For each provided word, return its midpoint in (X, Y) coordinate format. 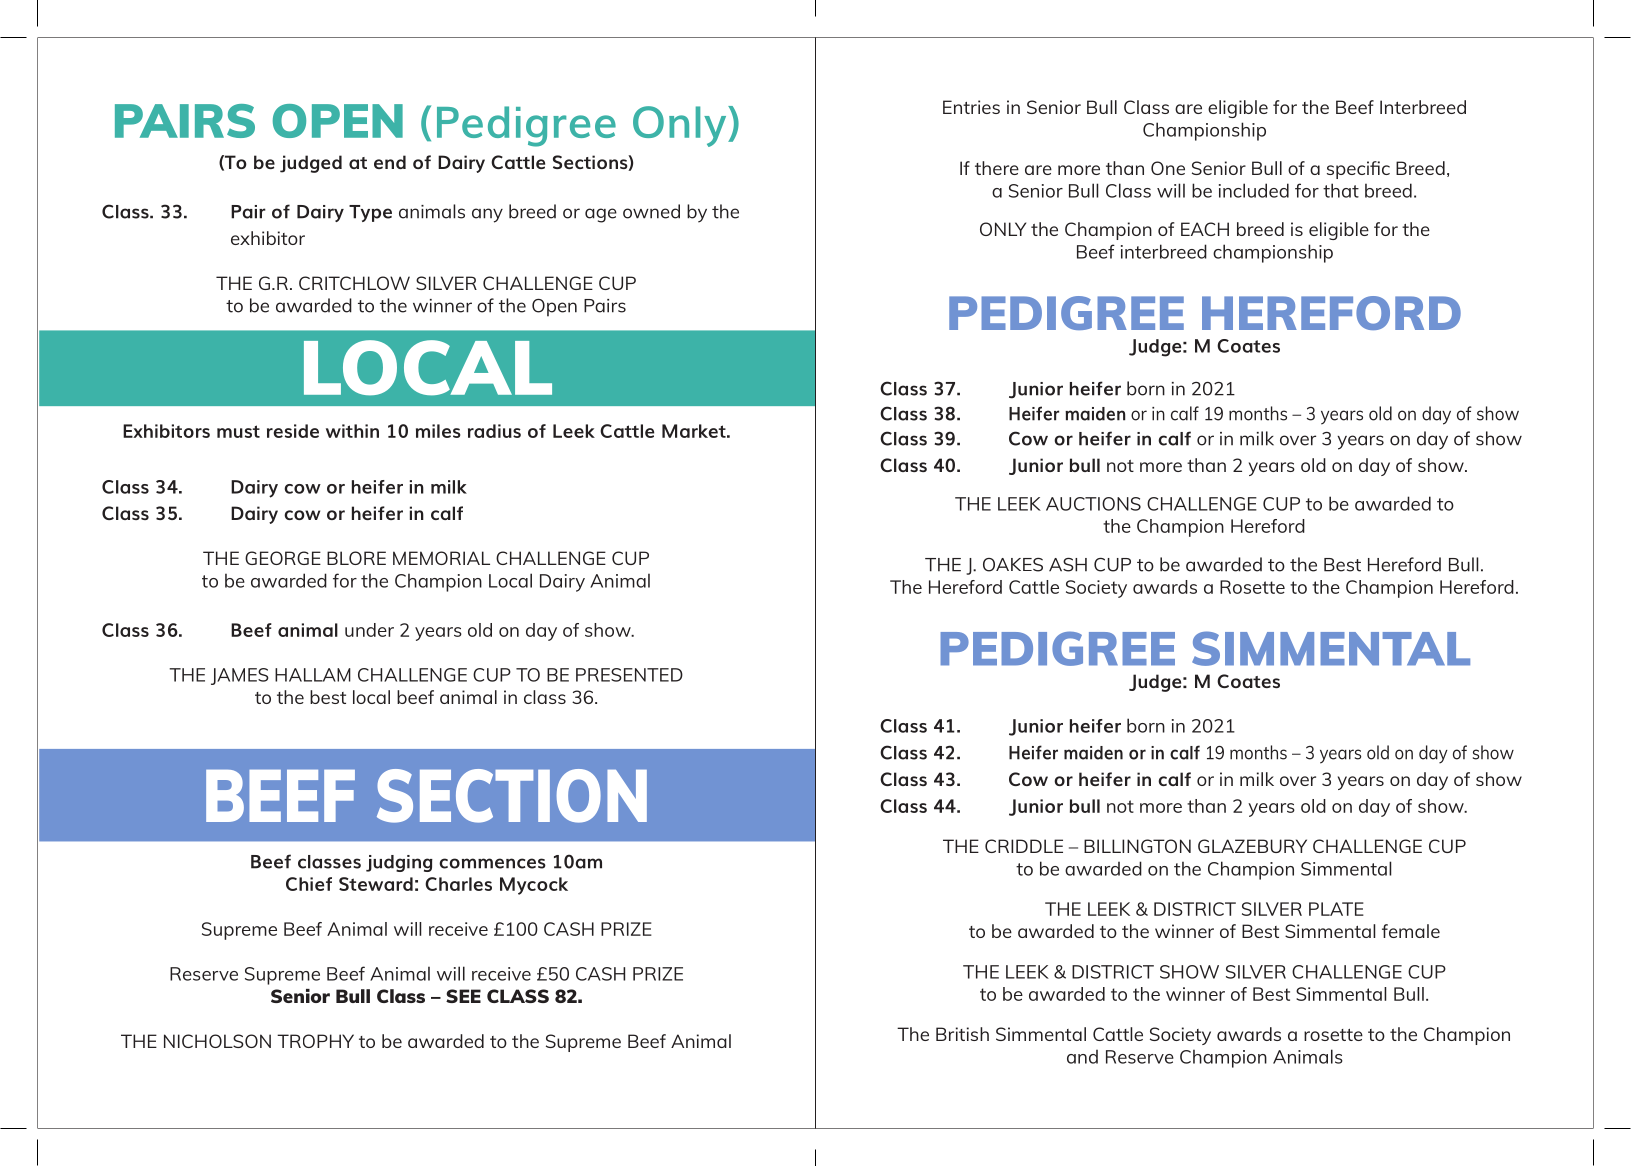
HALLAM (313, 675)
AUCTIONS (1093, 504)
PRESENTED (629, 675)
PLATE (1336, 909)
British (962, 1034)
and (1082, 1057)
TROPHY (315, 1041)
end (390, 162)
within (352, 431)
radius (494, 431)
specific (1358, 170)
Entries (971, 107)
